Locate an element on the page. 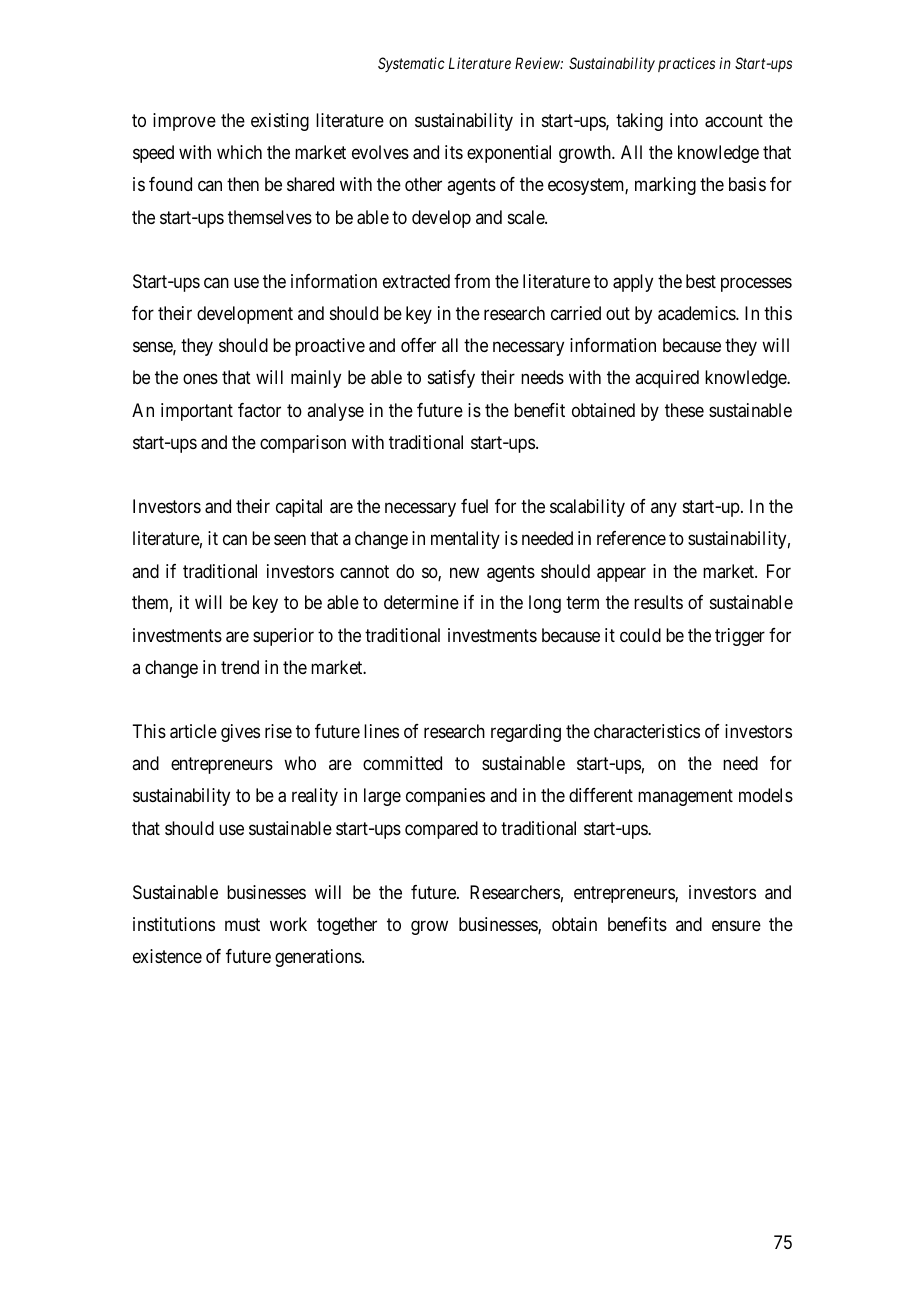 This document has width=924, height=1308. improve is located at coordinates (184, 122).
